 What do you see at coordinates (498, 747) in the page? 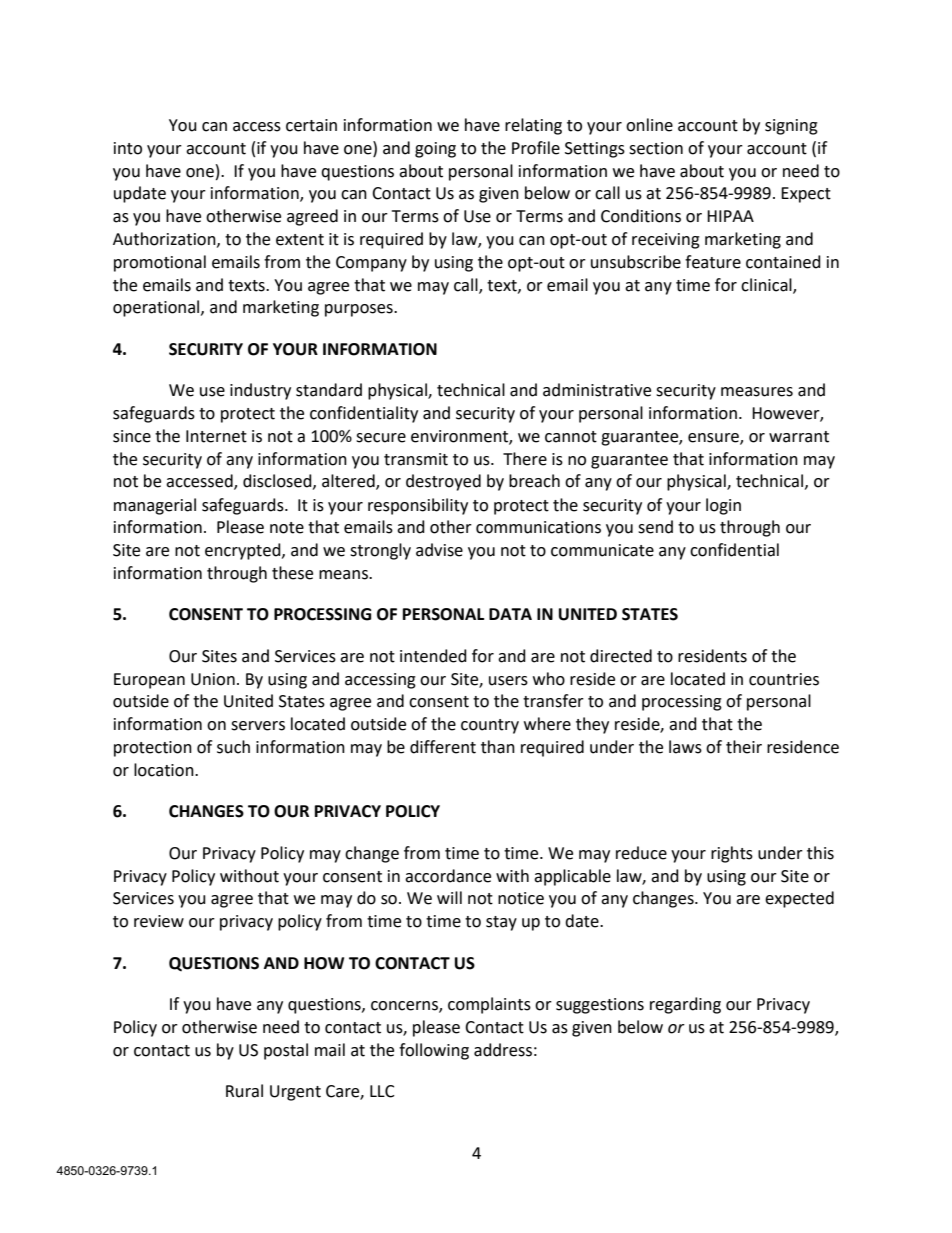
I see `than` at bounding box center [498, 747].
